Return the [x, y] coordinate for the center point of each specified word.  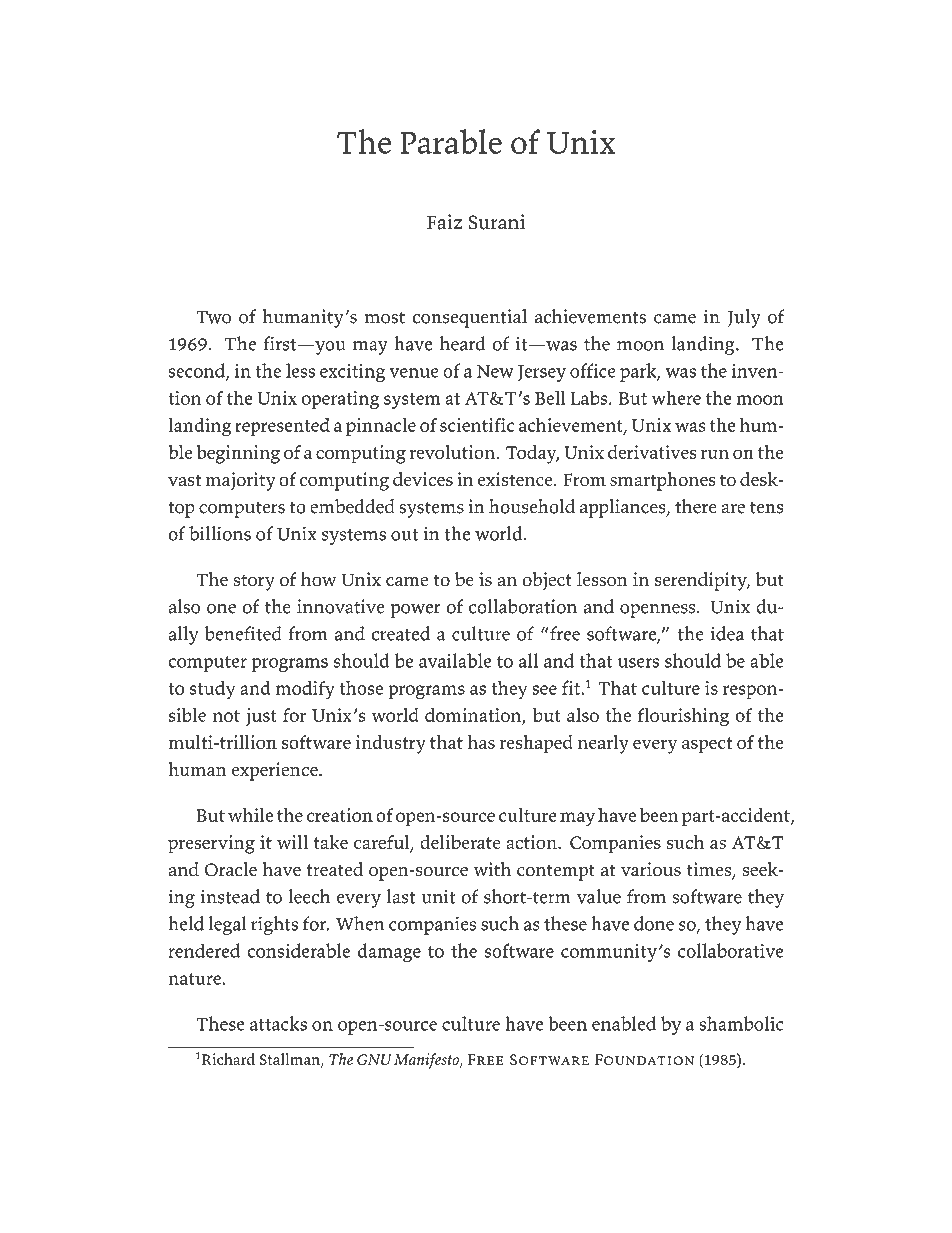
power [416, 611]
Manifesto [427, 1061]
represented [282, 427]
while [250, 815]
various [651, 869]
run [715, 454]
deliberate [460, 842]
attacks [278, 1023]
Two [213, 317]
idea [727, 633]
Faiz [444, 222]
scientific [477, 424]
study [212, 689]
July [744, 318]
